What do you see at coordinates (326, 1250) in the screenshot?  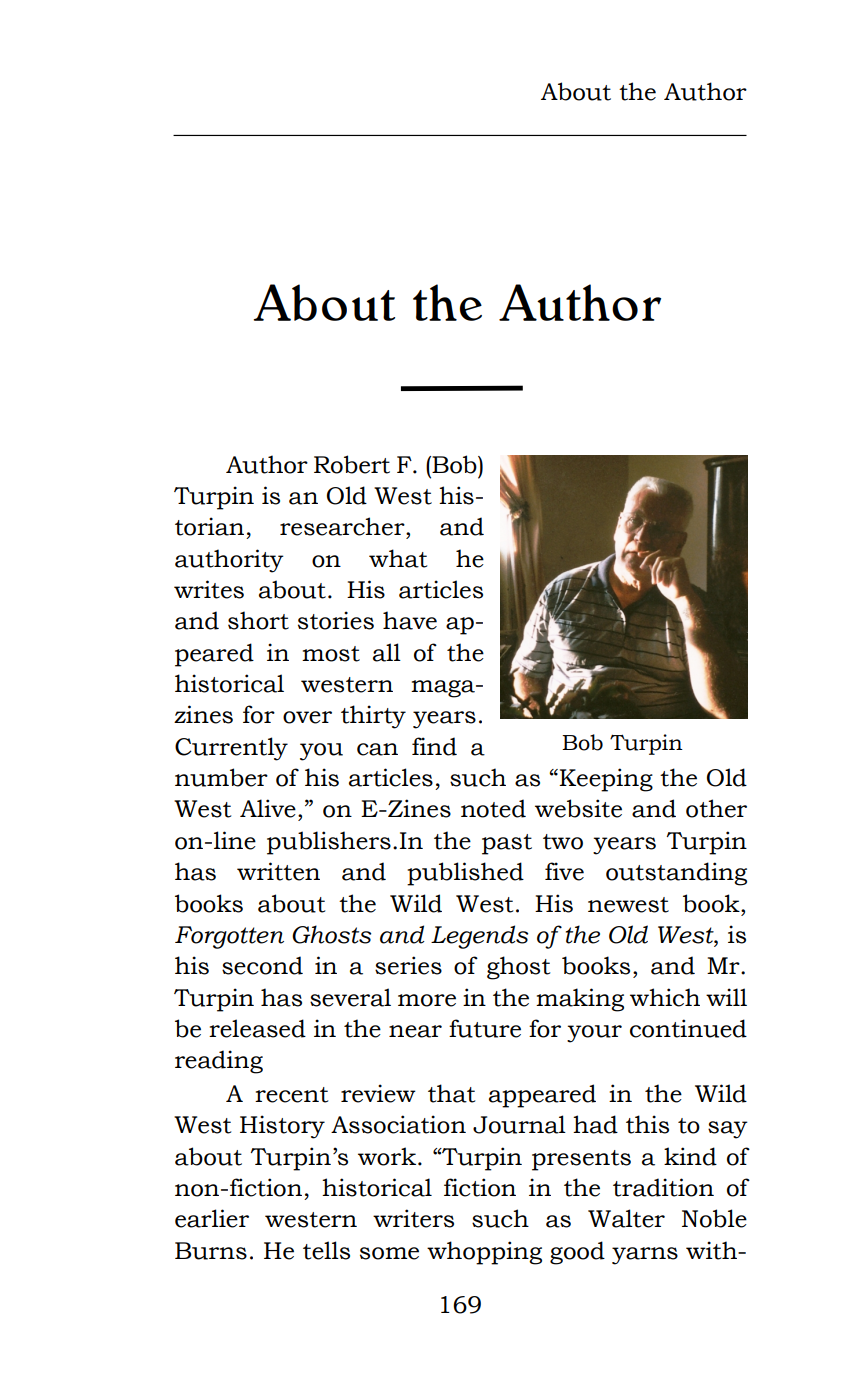 I see `tells` at bounding box center [326, 1250].
